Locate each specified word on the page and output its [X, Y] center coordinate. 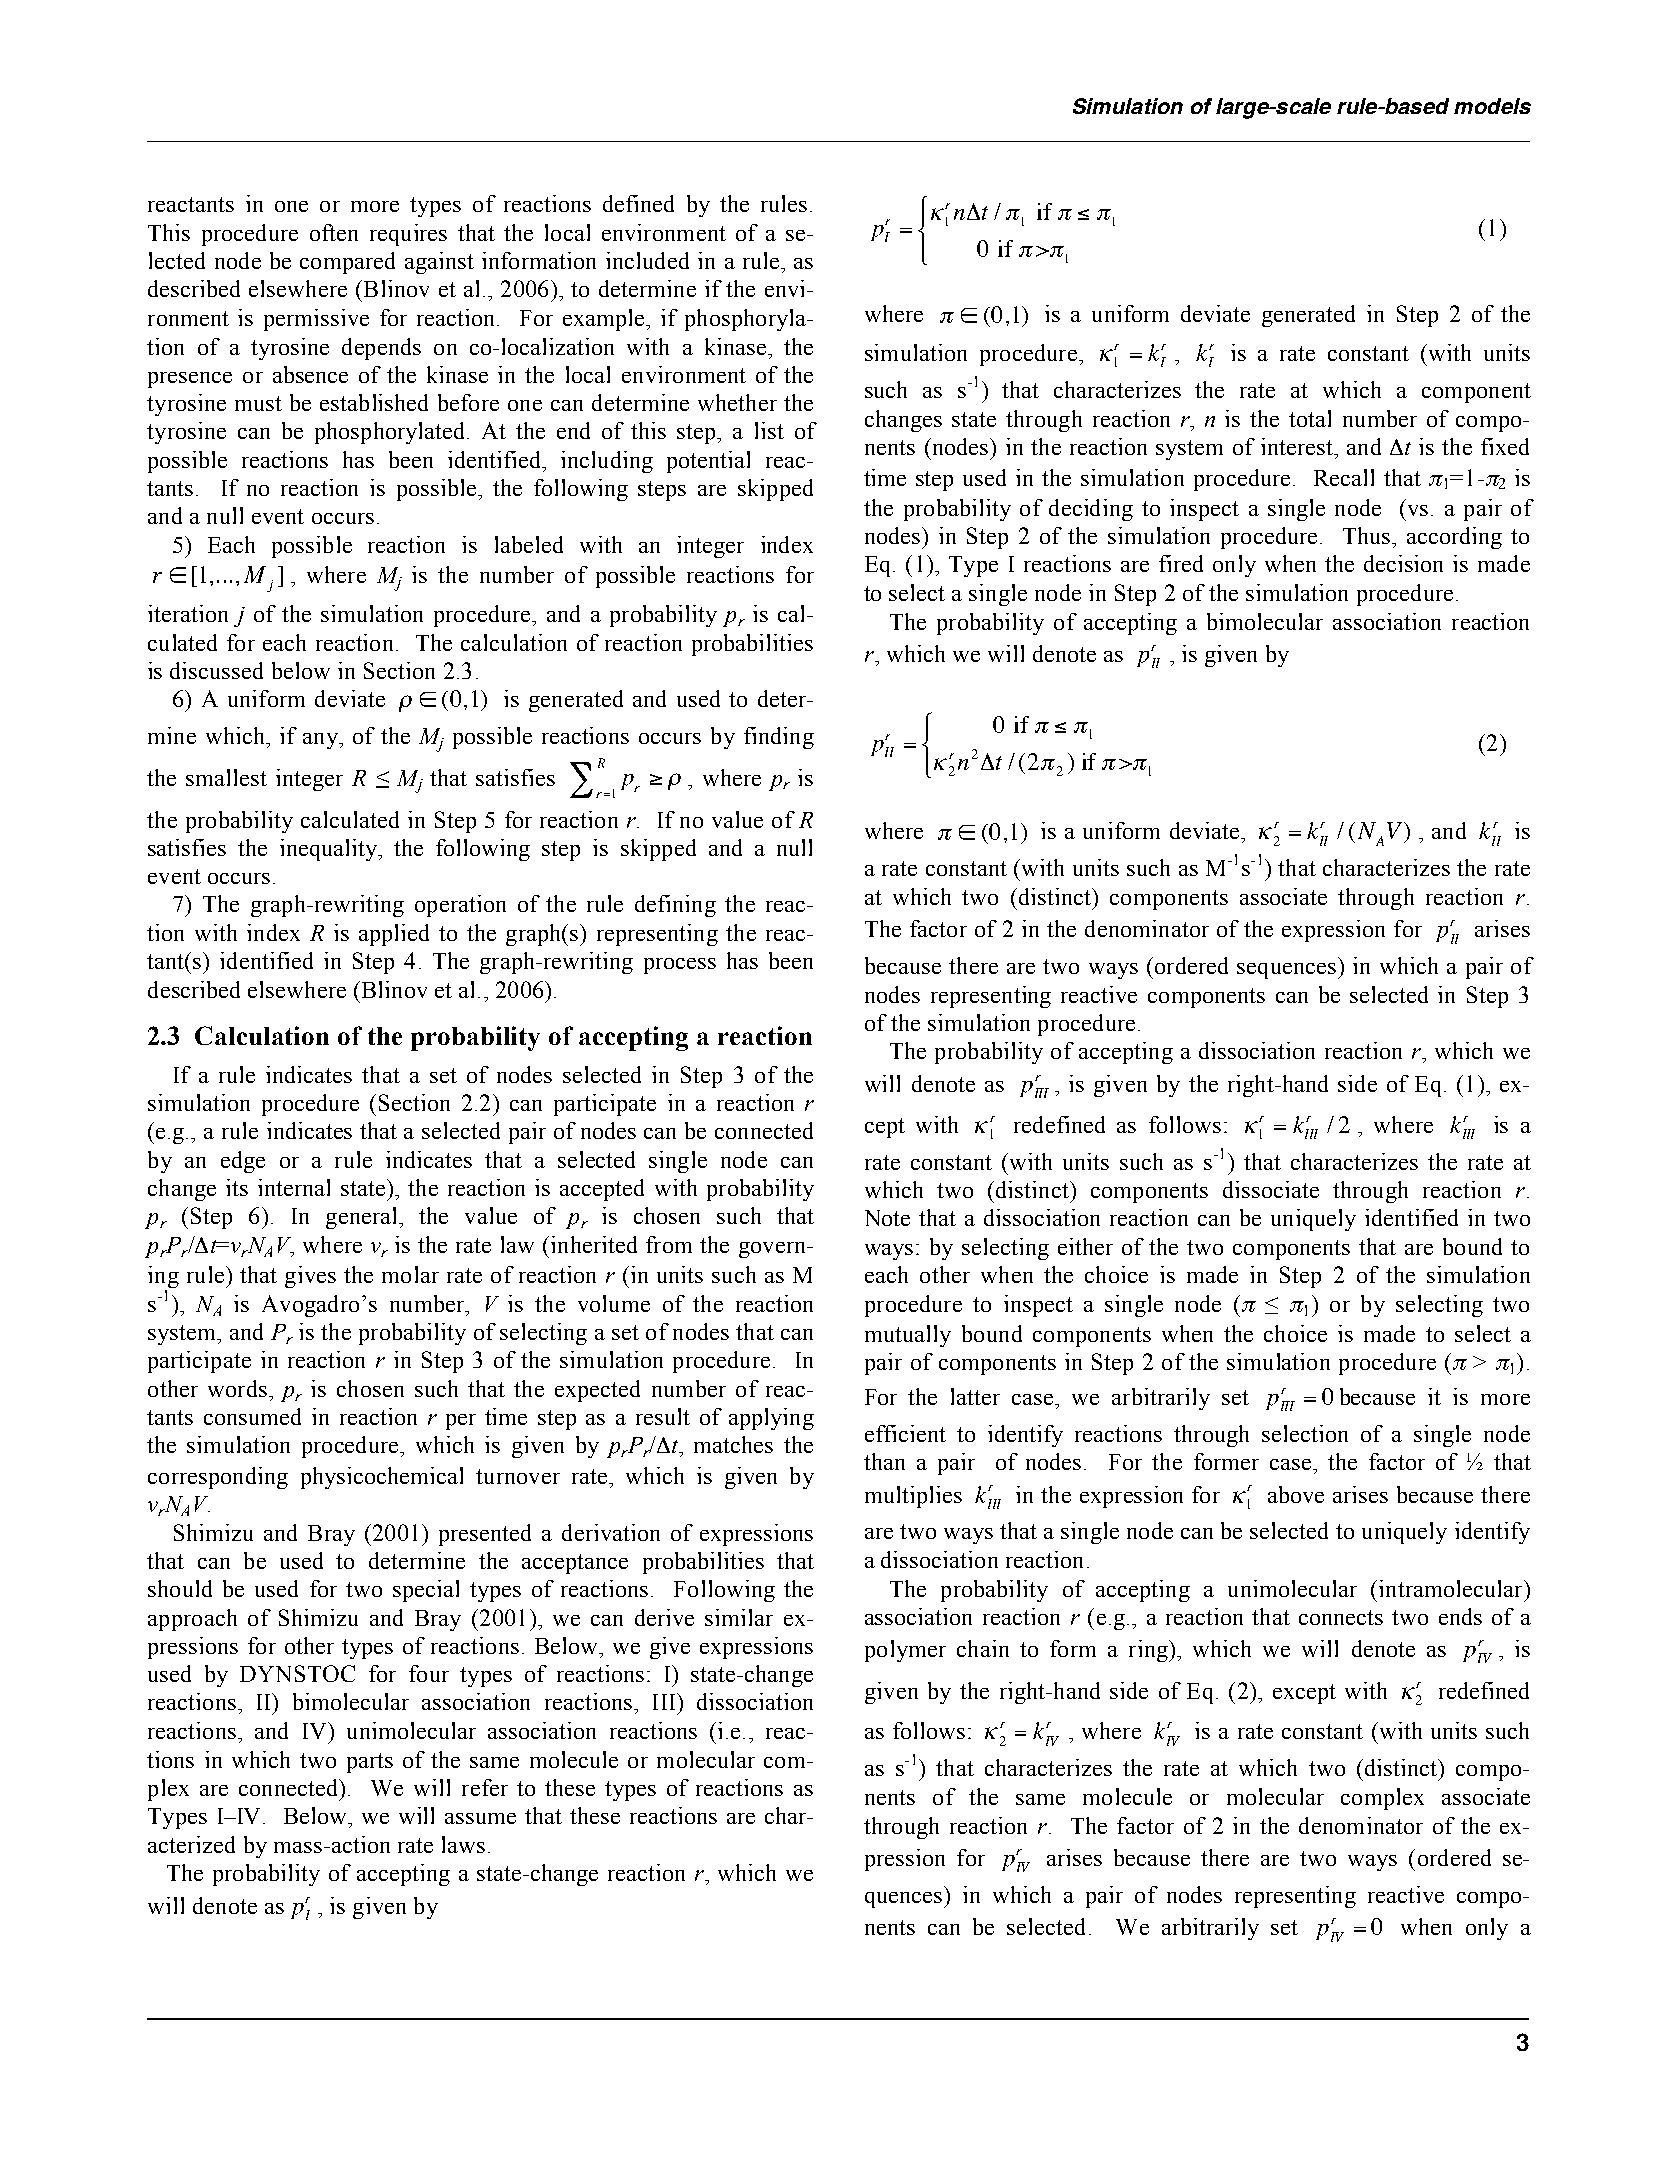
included [647, 260]
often [334, 232]
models [1492, 106]
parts [370, 1763]
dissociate [1271, 1189]
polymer [905, 1651]
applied [394, 935]
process [680, 966]
